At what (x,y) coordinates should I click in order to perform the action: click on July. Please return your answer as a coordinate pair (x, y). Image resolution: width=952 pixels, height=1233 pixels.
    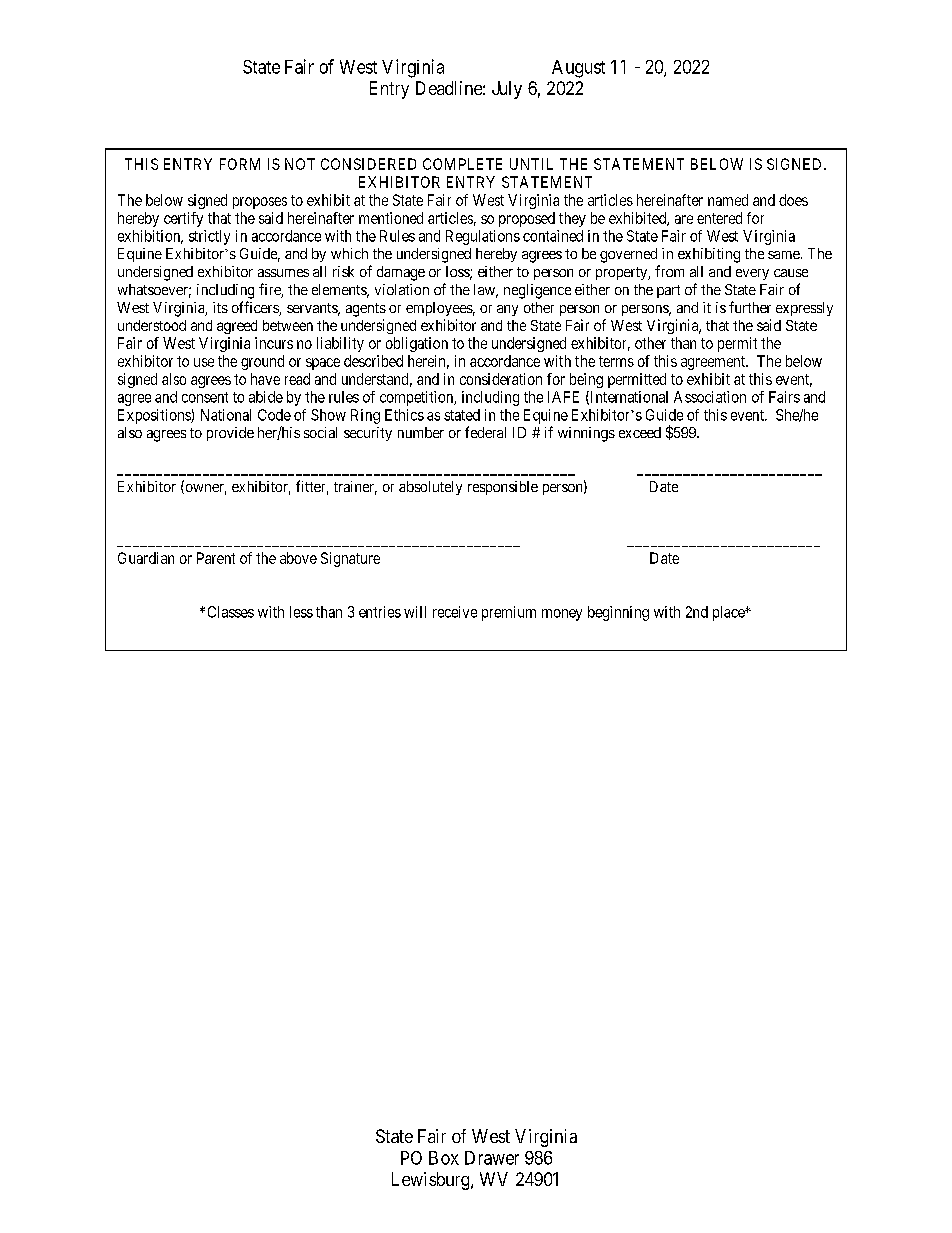
    Looking at the image, I should click on (507, 90).
